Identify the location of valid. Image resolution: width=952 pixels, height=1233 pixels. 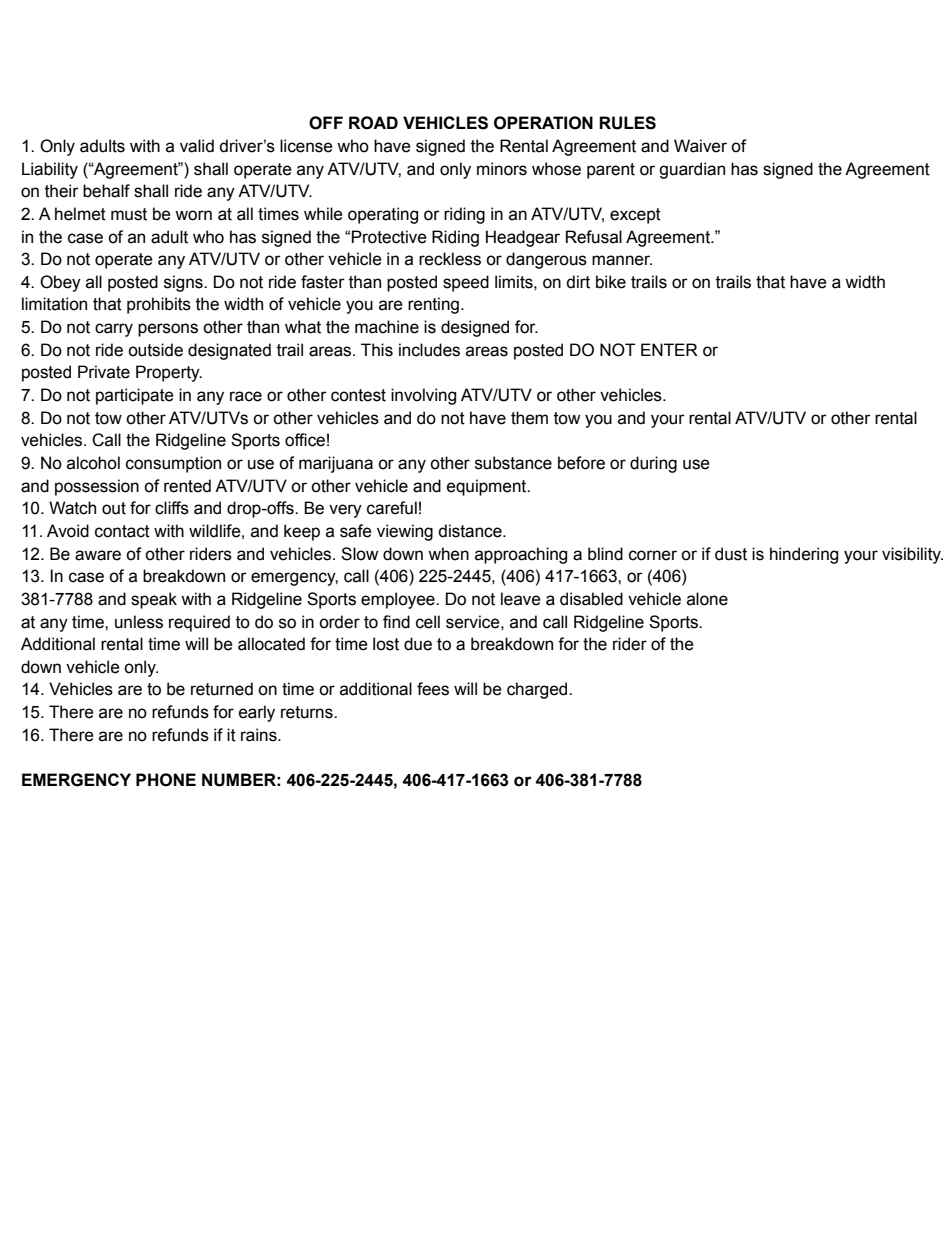
(197, 146).
